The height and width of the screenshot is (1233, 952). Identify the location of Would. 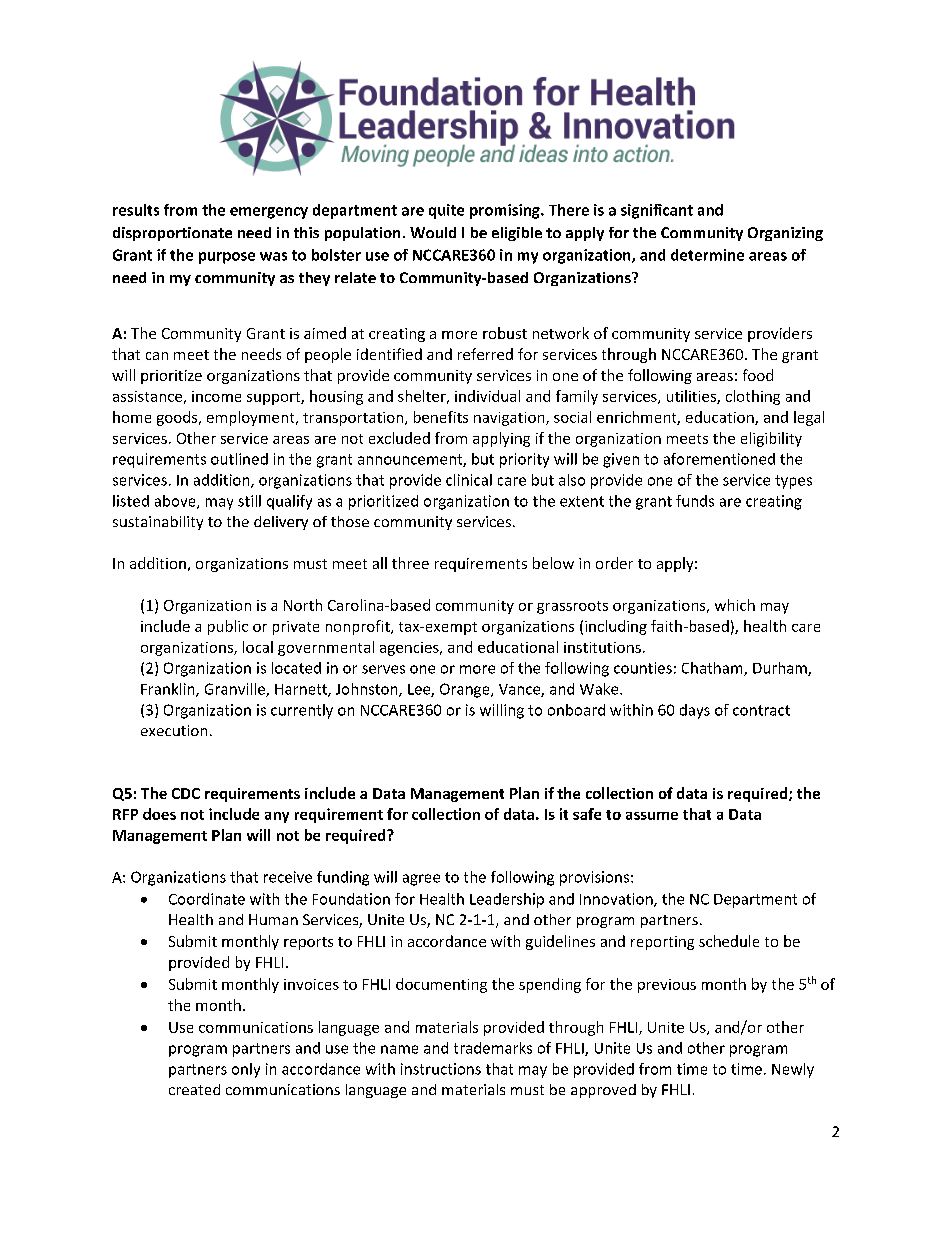
(433, 232).
